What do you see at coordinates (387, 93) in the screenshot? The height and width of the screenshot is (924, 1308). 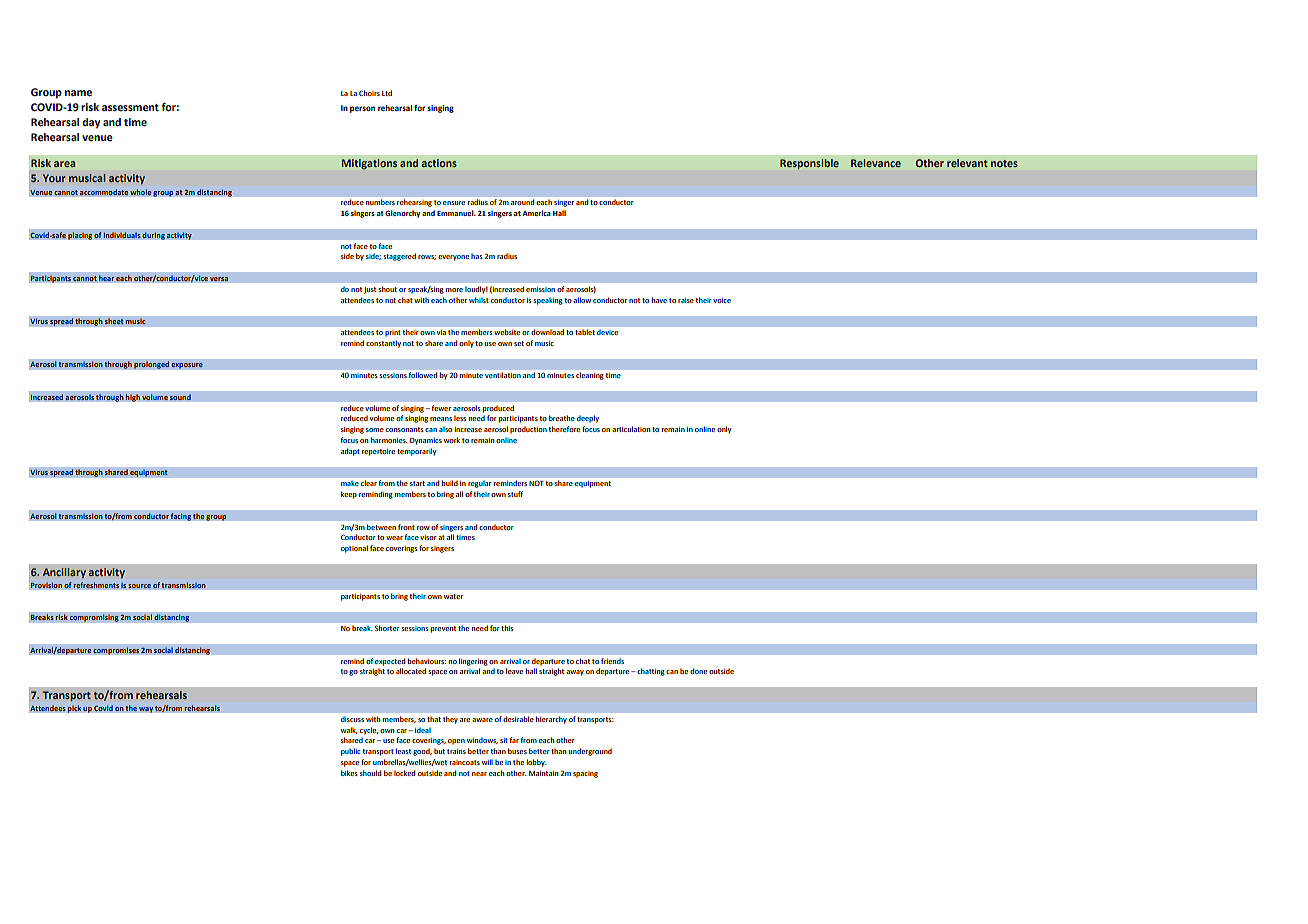 I see `Ltd` at bounding box center [387, 93].
